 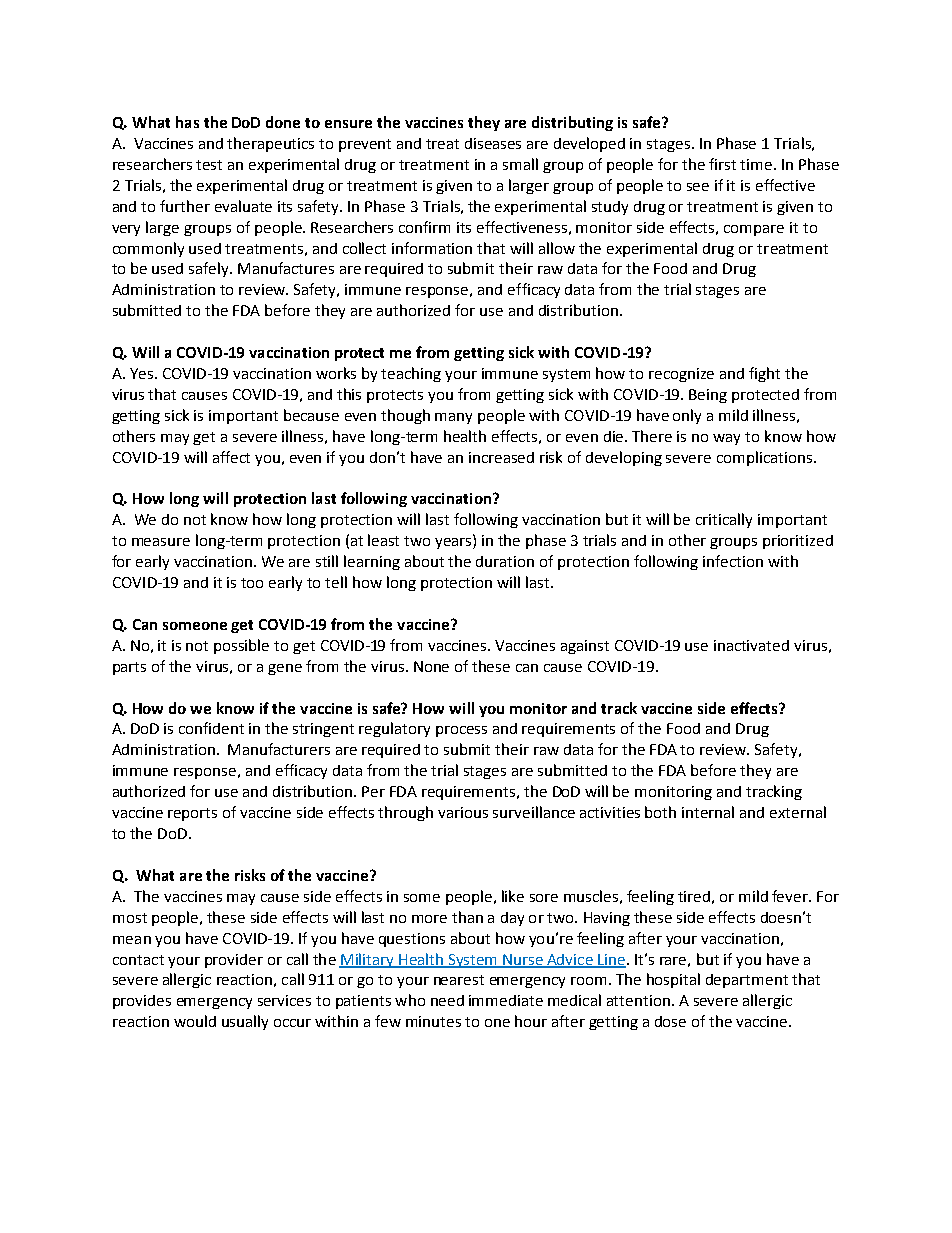 I want to click on diseases, so click(x=493, y=143).
